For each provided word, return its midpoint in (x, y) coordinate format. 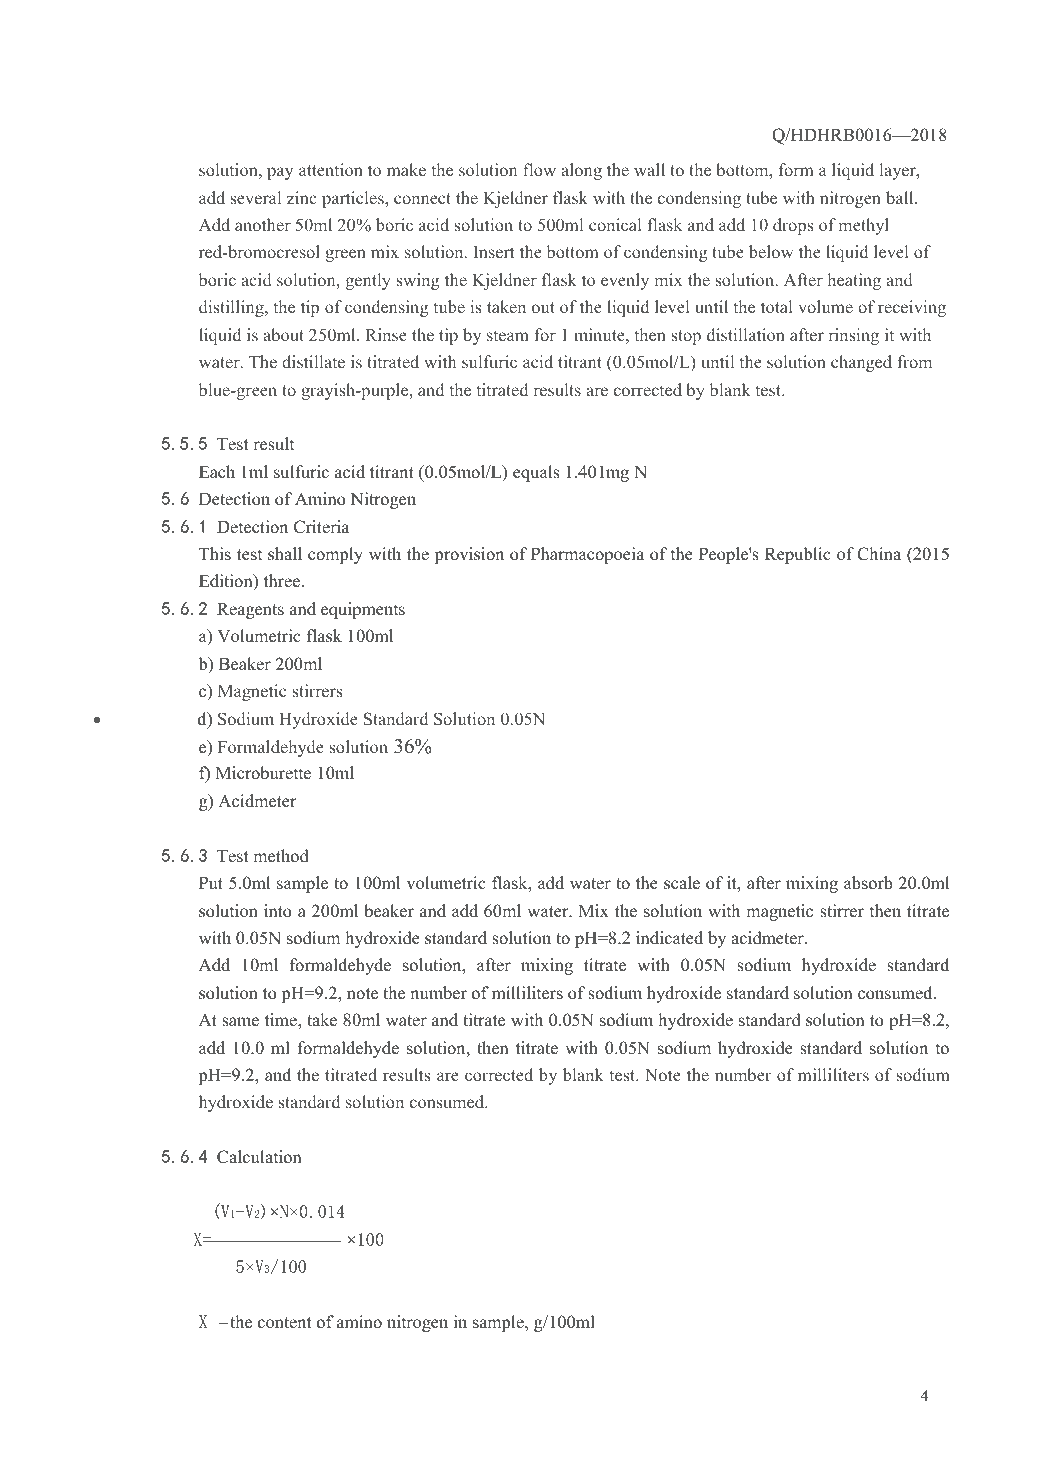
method (281, 856)
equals (536, 473)
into (278, 911)
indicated (669, 938)
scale (682, 883)
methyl (864, 226)
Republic (798, 555)
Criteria (321, 527)
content (285, 1323)
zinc (302, 197)
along (581, 171)
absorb (868, 883)
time (282, 1021)
